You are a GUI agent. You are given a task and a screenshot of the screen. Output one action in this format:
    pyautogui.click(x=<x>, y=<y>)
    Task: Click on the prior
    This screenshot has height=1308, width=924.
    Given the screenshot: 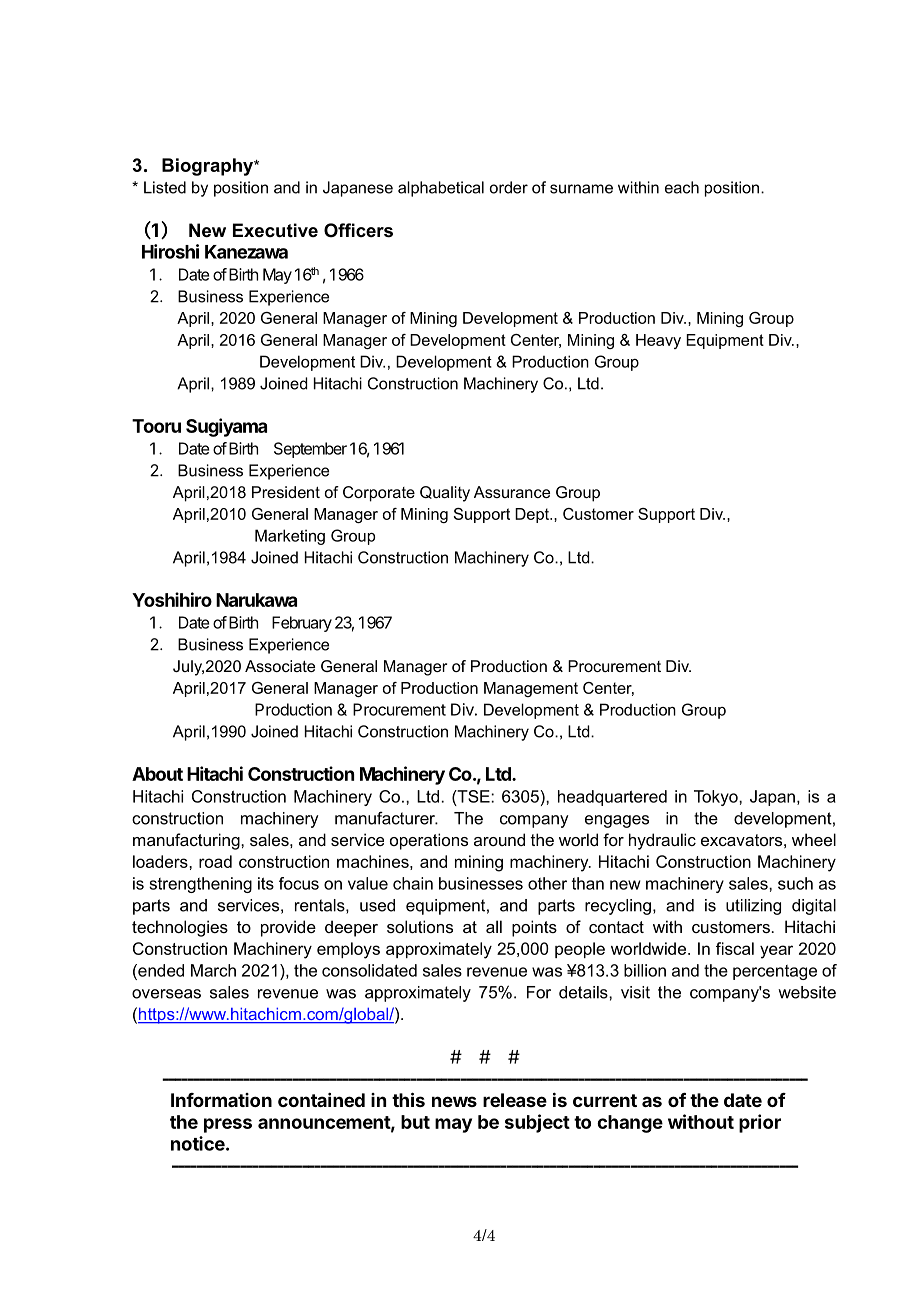 What is the action you would take?
    pyautogui.click(x=760, y=1123)
